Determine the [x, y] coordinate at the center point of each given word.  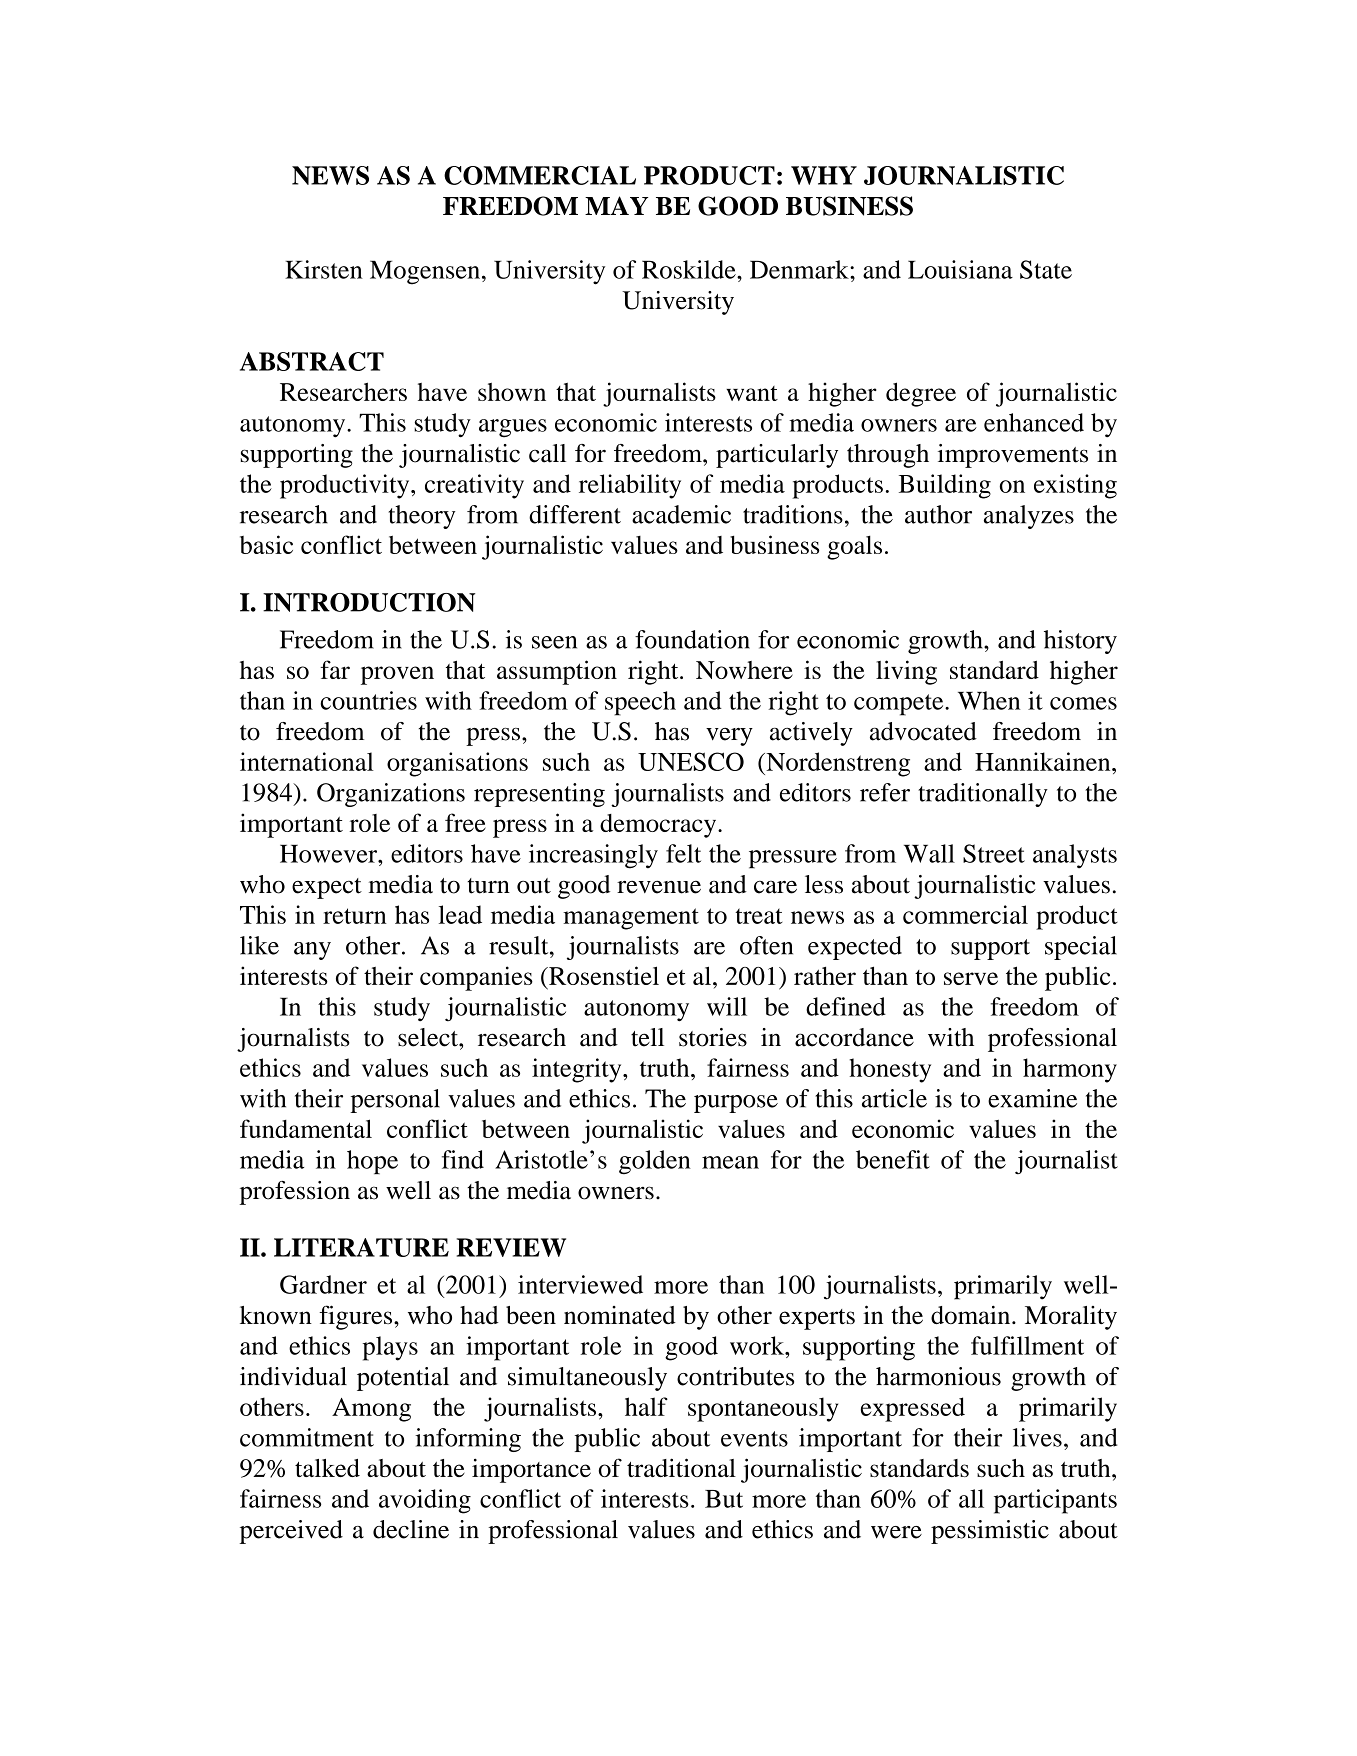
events [754, 1439]
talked [327, 1468]
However [330, 854]
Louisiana [960, 269]
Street [994, 853]
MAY [616, 205]
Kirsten [324, 269]
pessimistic [990, 1532]
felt [683, 853]
